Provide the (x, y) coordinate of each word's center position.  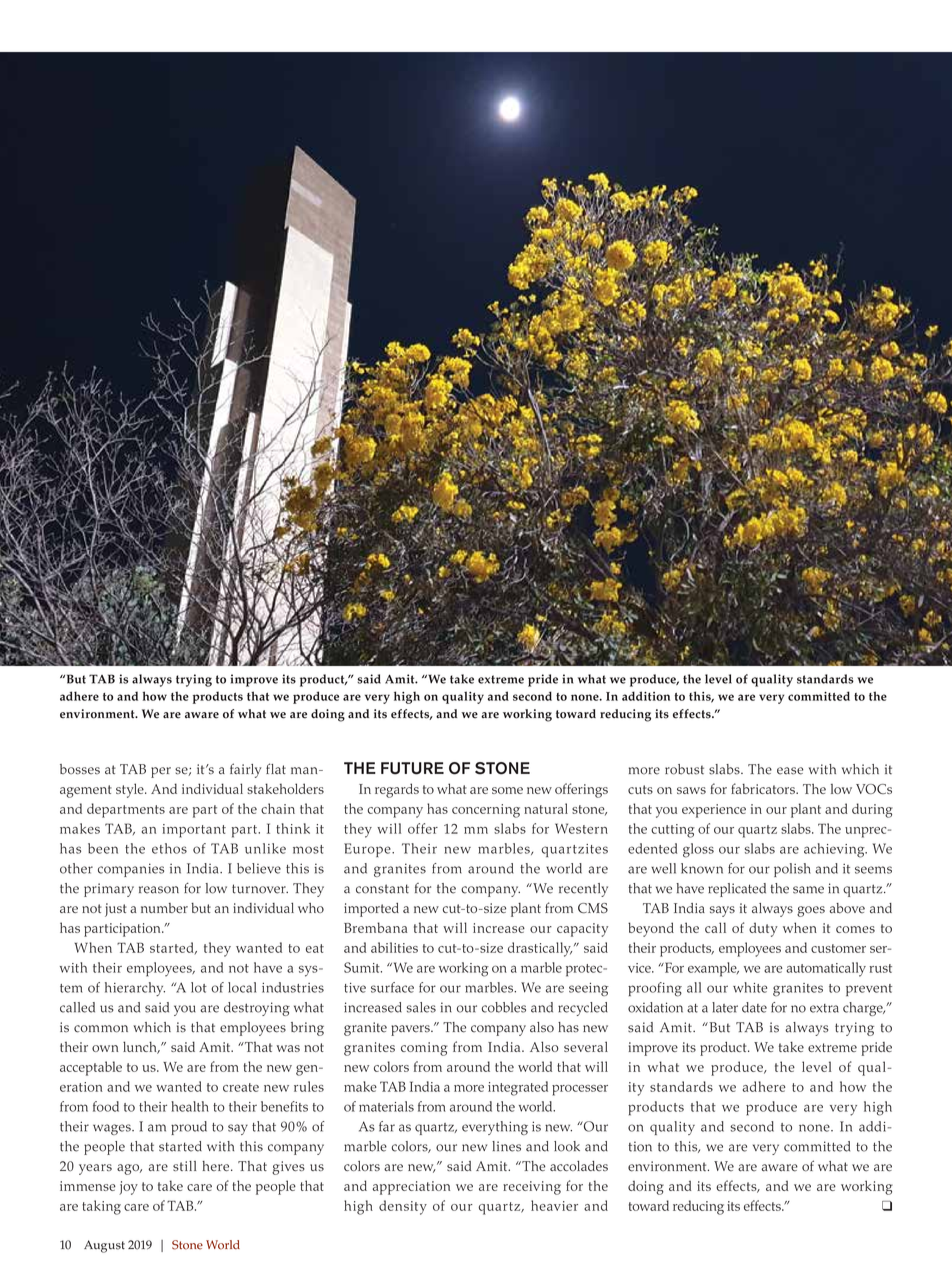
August (104, 1246)
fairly (245, 770)
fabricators (764, 788)
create (241, 1087)
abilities (394, 947)
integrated (518, 1088)
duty (763, 929)
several (586, 1046)
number (164, 908)
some (507, 790)
